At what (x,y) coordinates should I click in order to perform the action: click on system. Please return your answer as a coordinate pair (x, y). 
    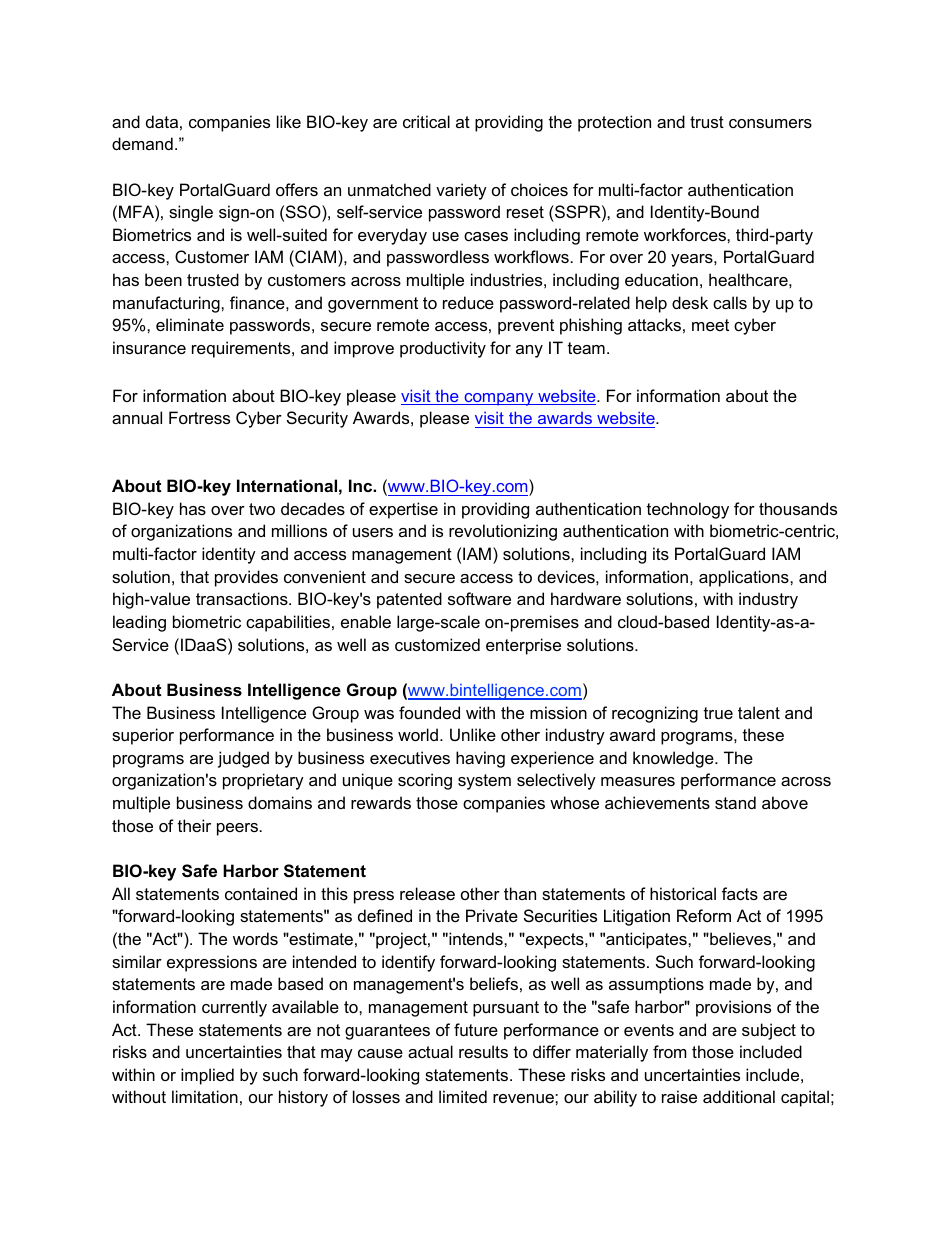
    Looking at the image, I should click on (484, 782).
